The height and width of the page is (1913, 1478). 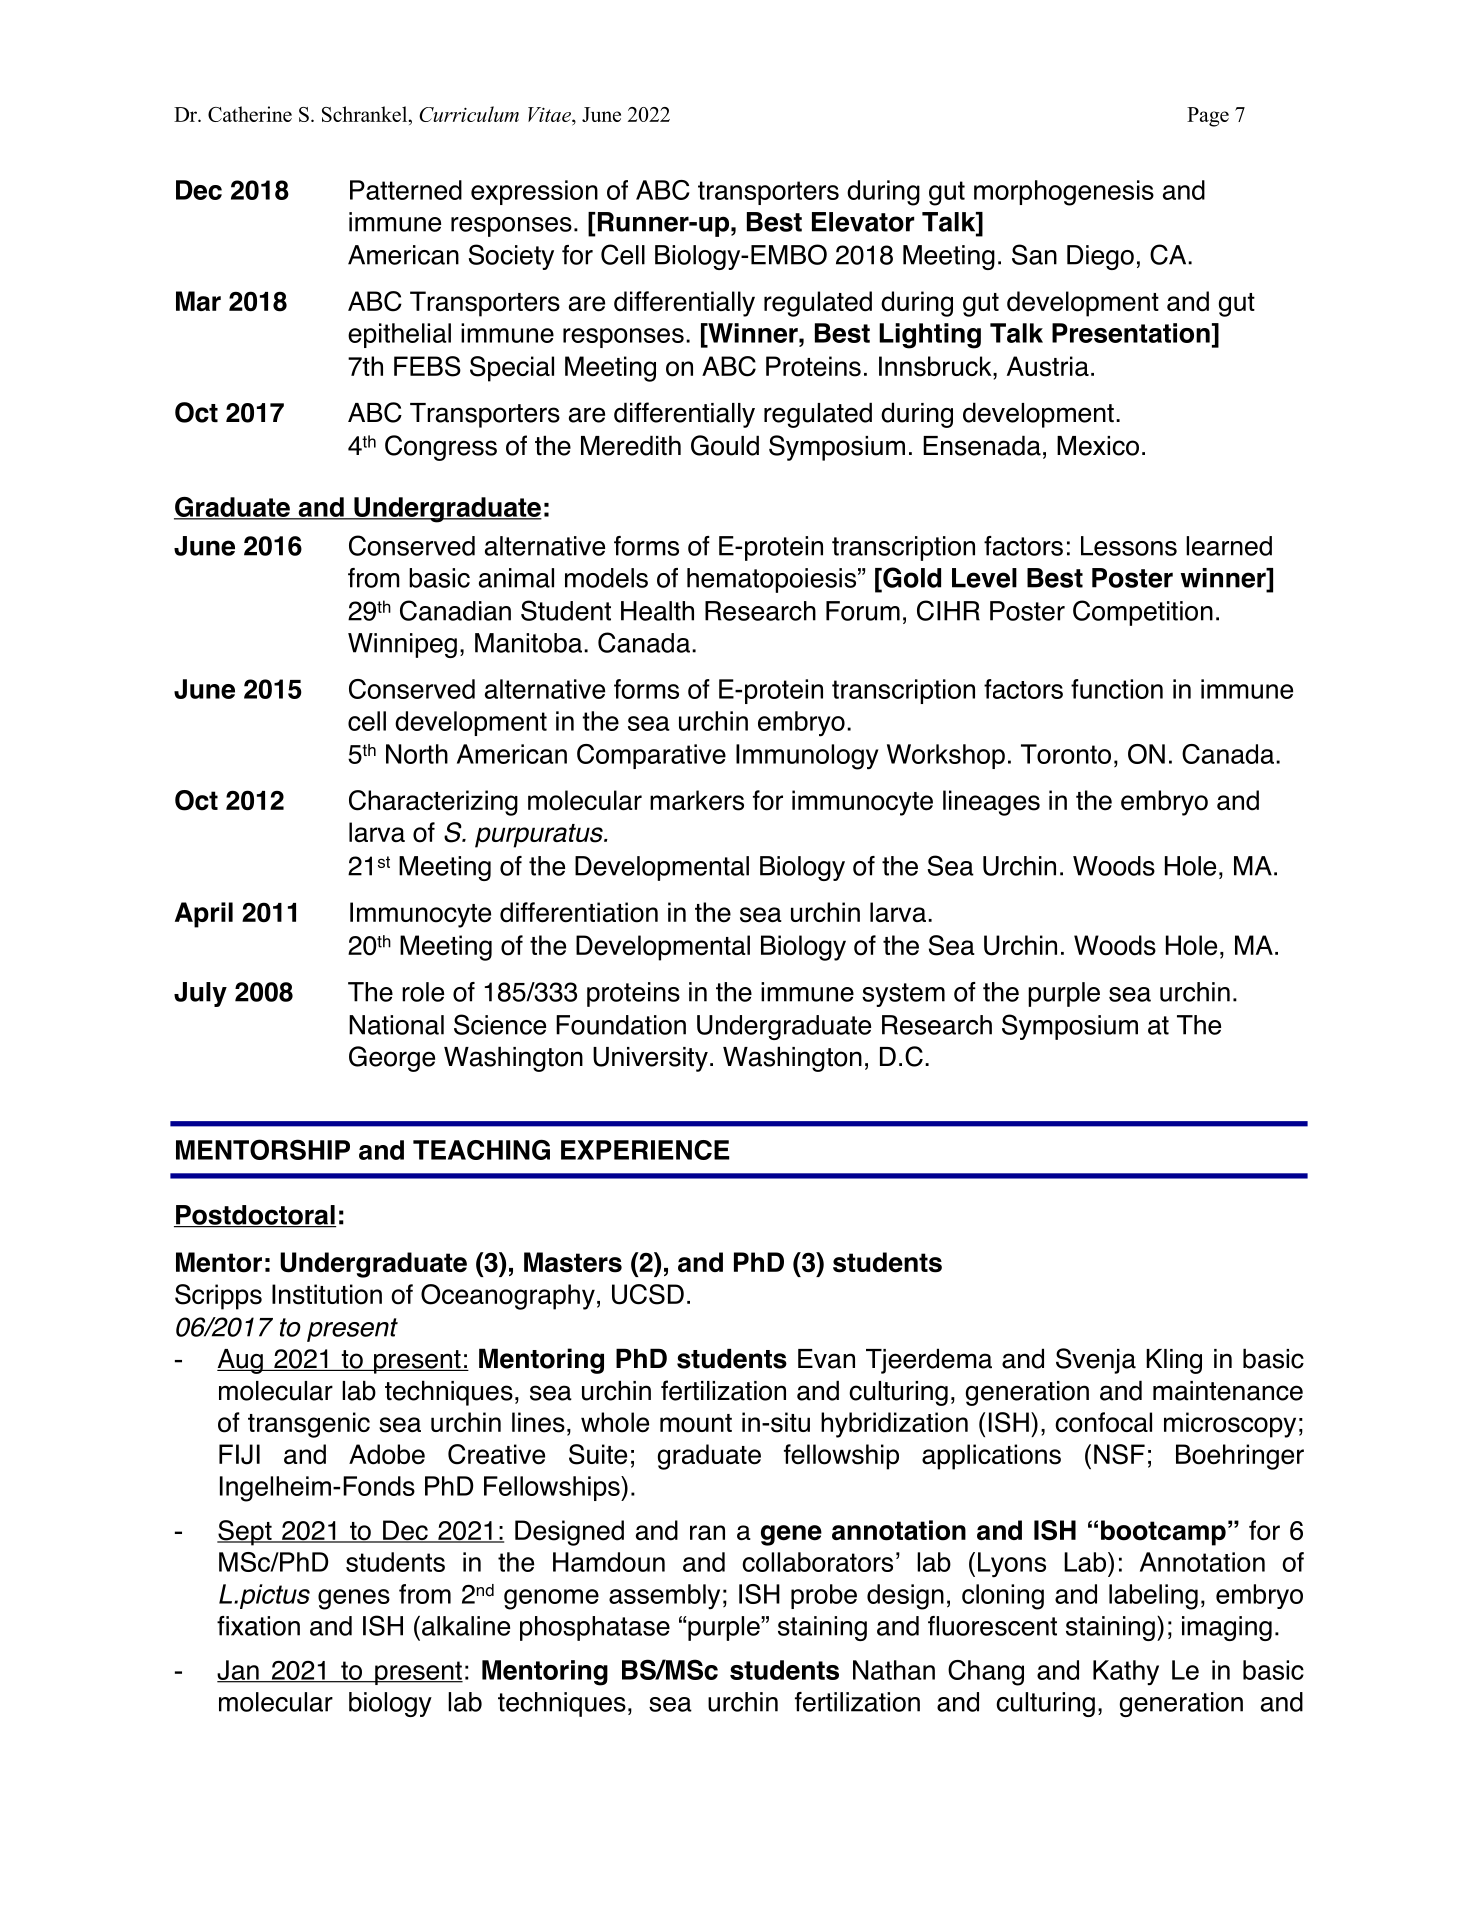 What do you see at coordinates (1208, 117) in the page?
I see `Page` at bounding box center [1208, 117].
